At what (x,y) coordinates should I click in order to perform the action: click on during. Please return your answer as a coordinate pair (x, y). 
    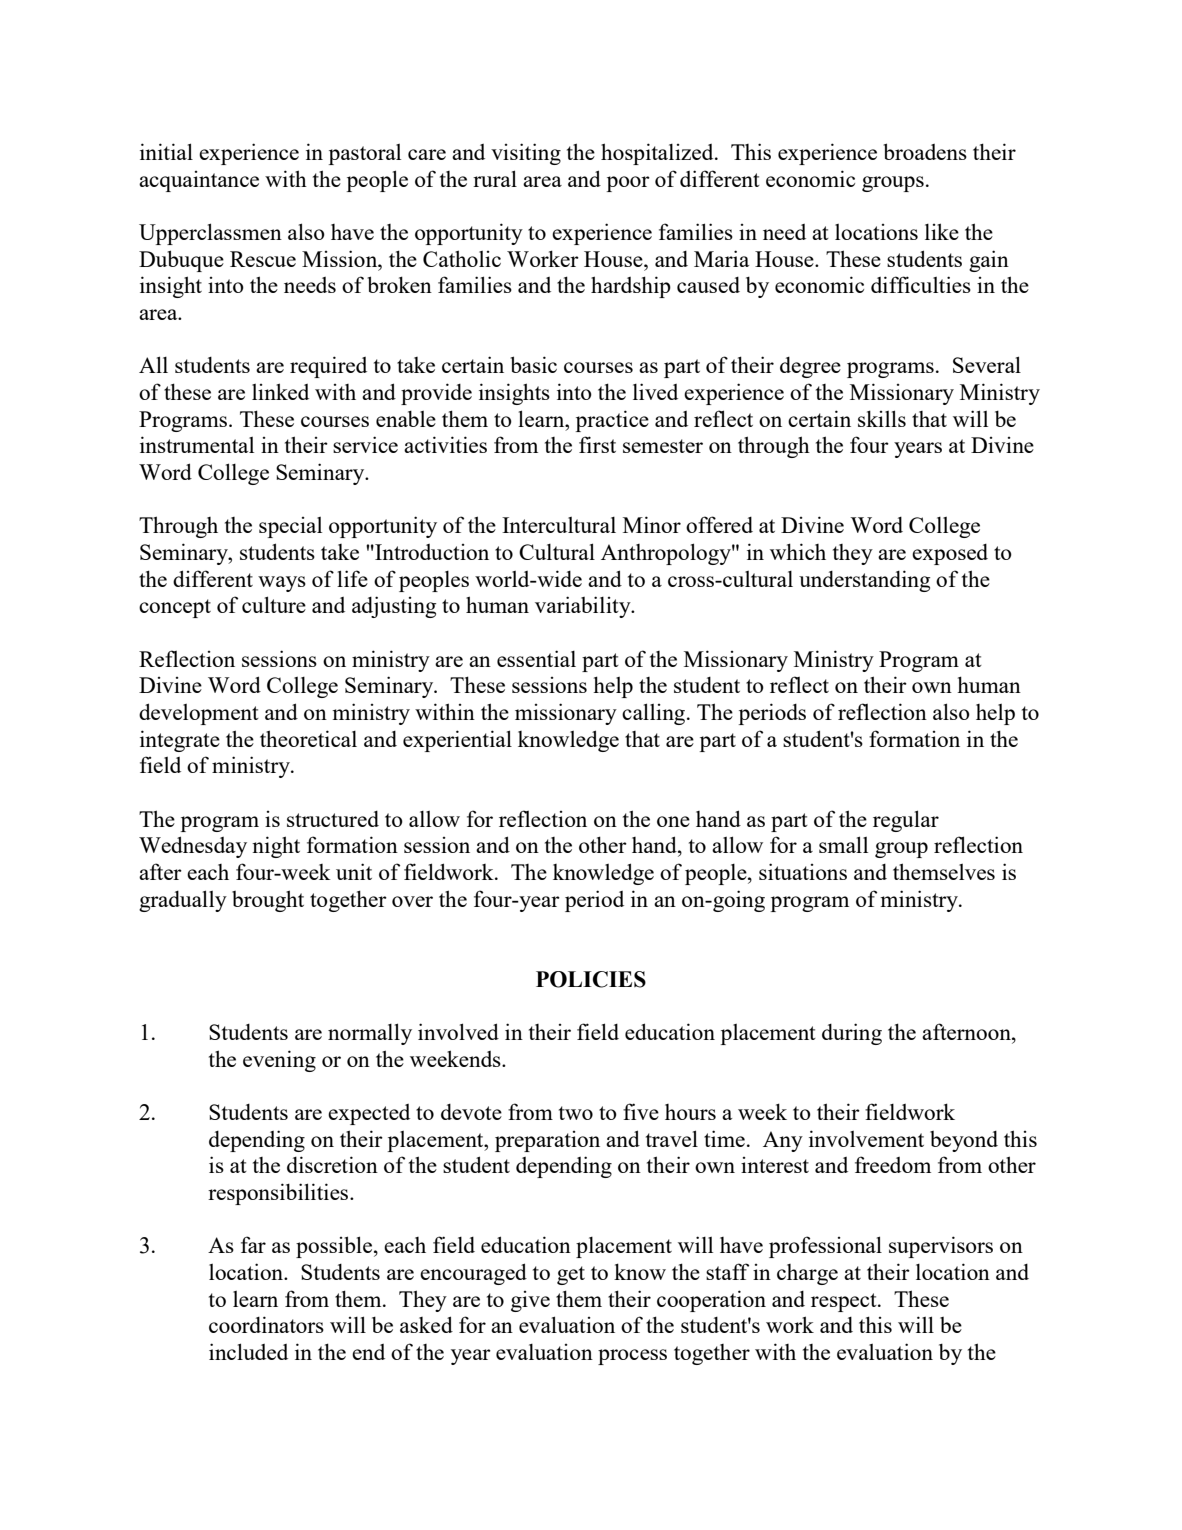
    Looking at the image, I should click on (852, 1034).
